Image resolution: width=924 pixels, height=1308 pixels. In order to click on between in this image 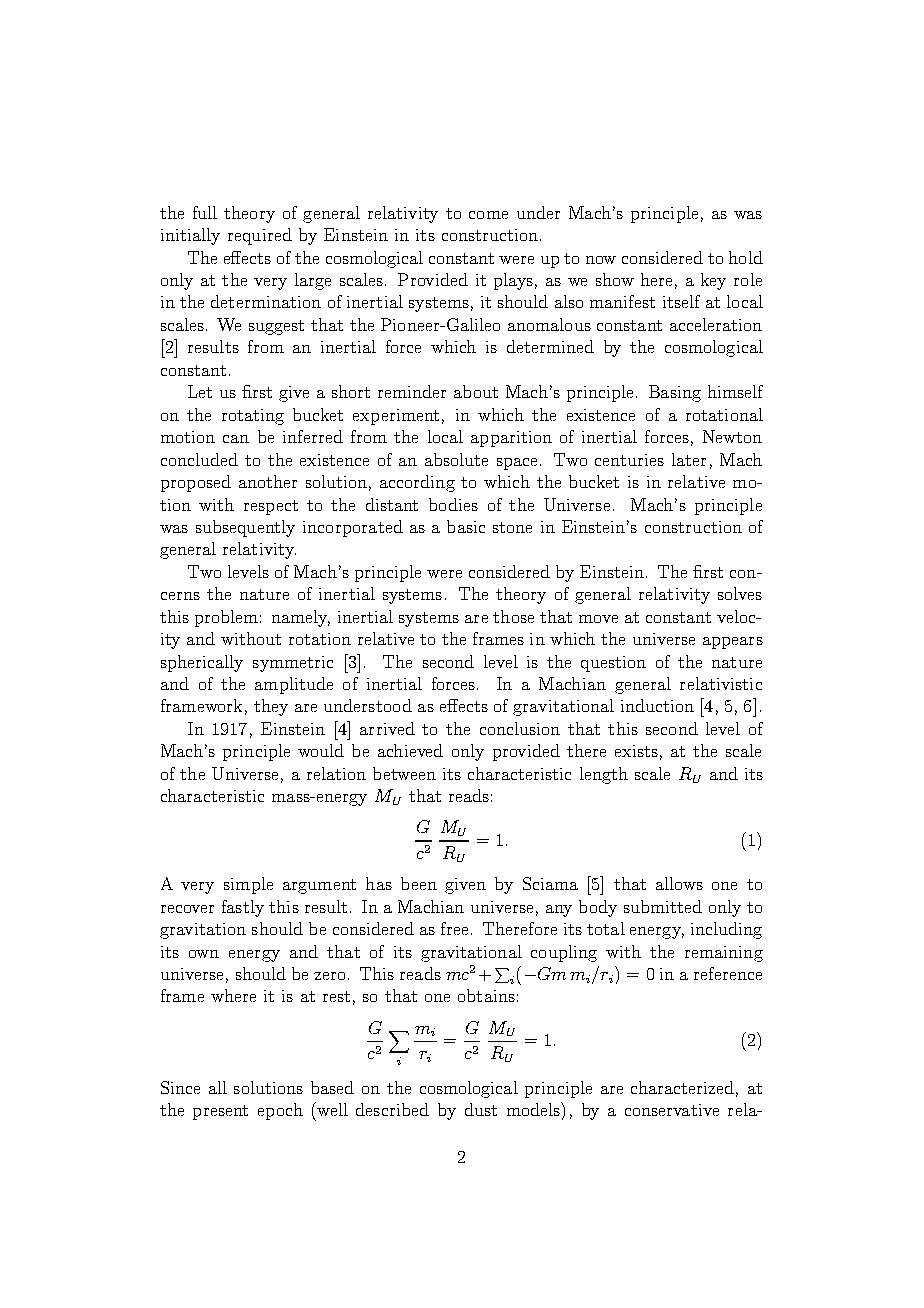, I will do `click(404, 773)`.
